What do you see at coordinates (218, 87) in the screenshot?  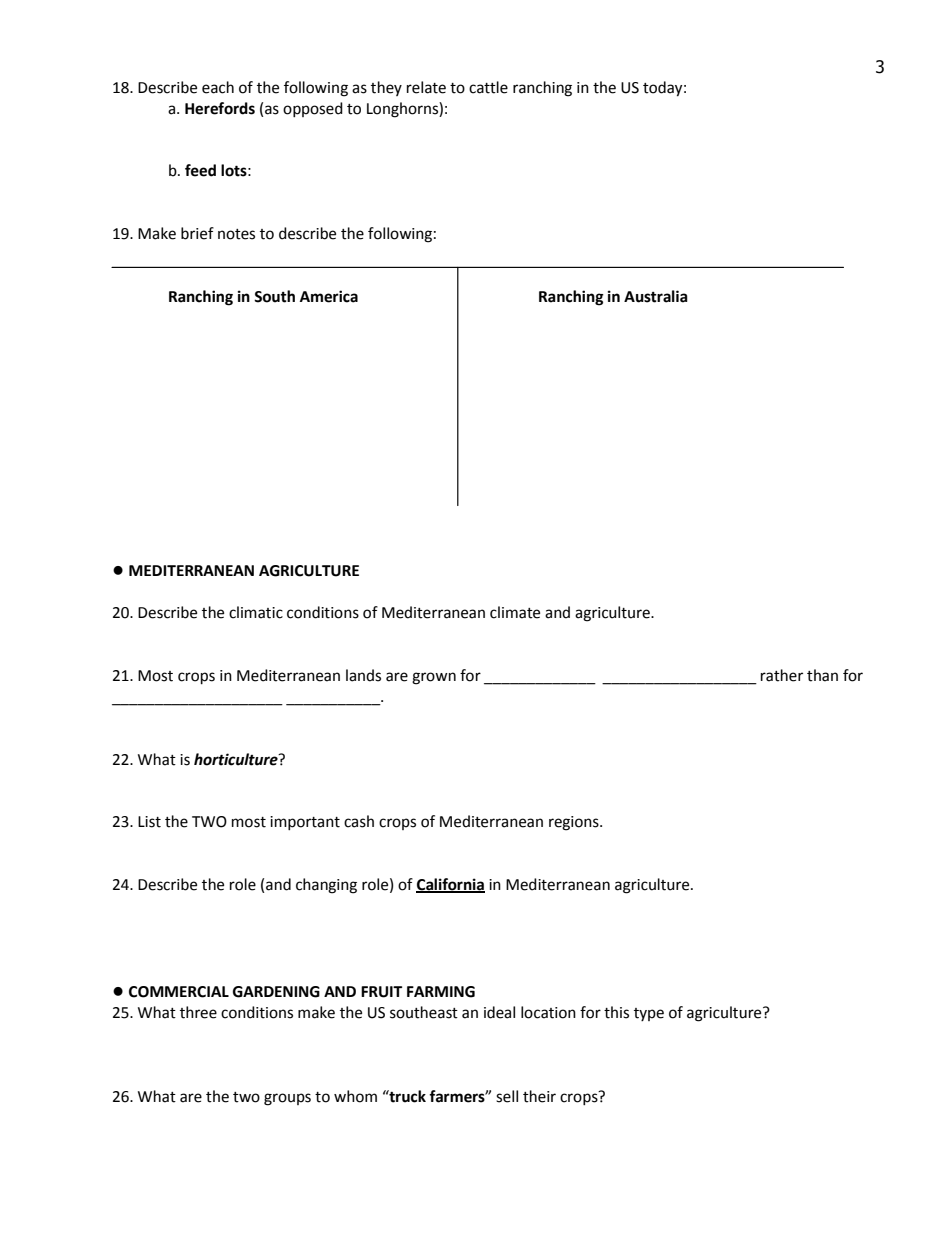 I see `each` at bounding box center [218, 87].
